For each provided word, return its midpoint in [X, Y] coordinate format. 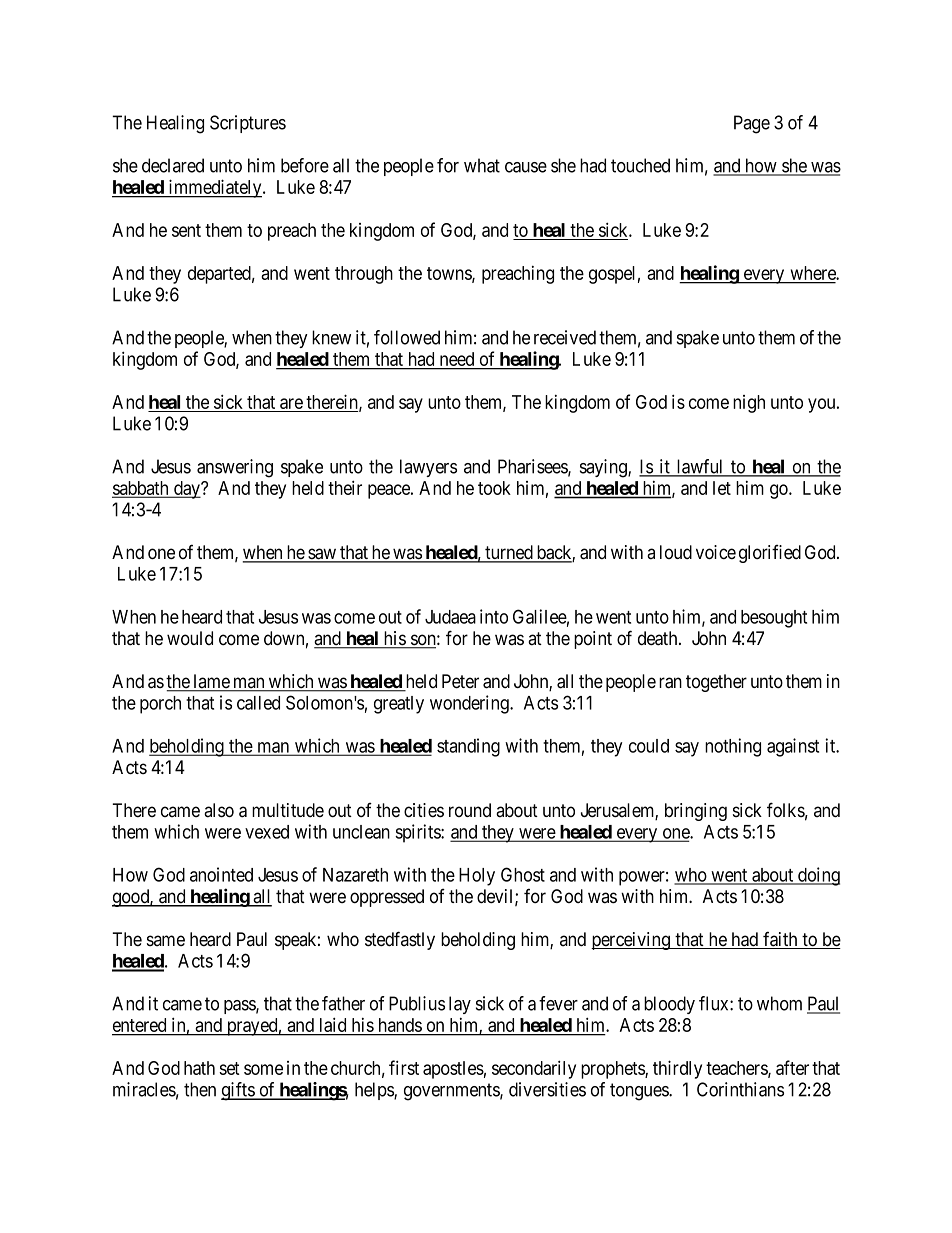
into [494, 616]
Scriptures [248, 124]
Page [752, 124]
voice [716, 552]
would [190, 638]
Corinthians [740, 1089]
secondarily [534, 1069]
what [482, 165]
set [229, 1068]
